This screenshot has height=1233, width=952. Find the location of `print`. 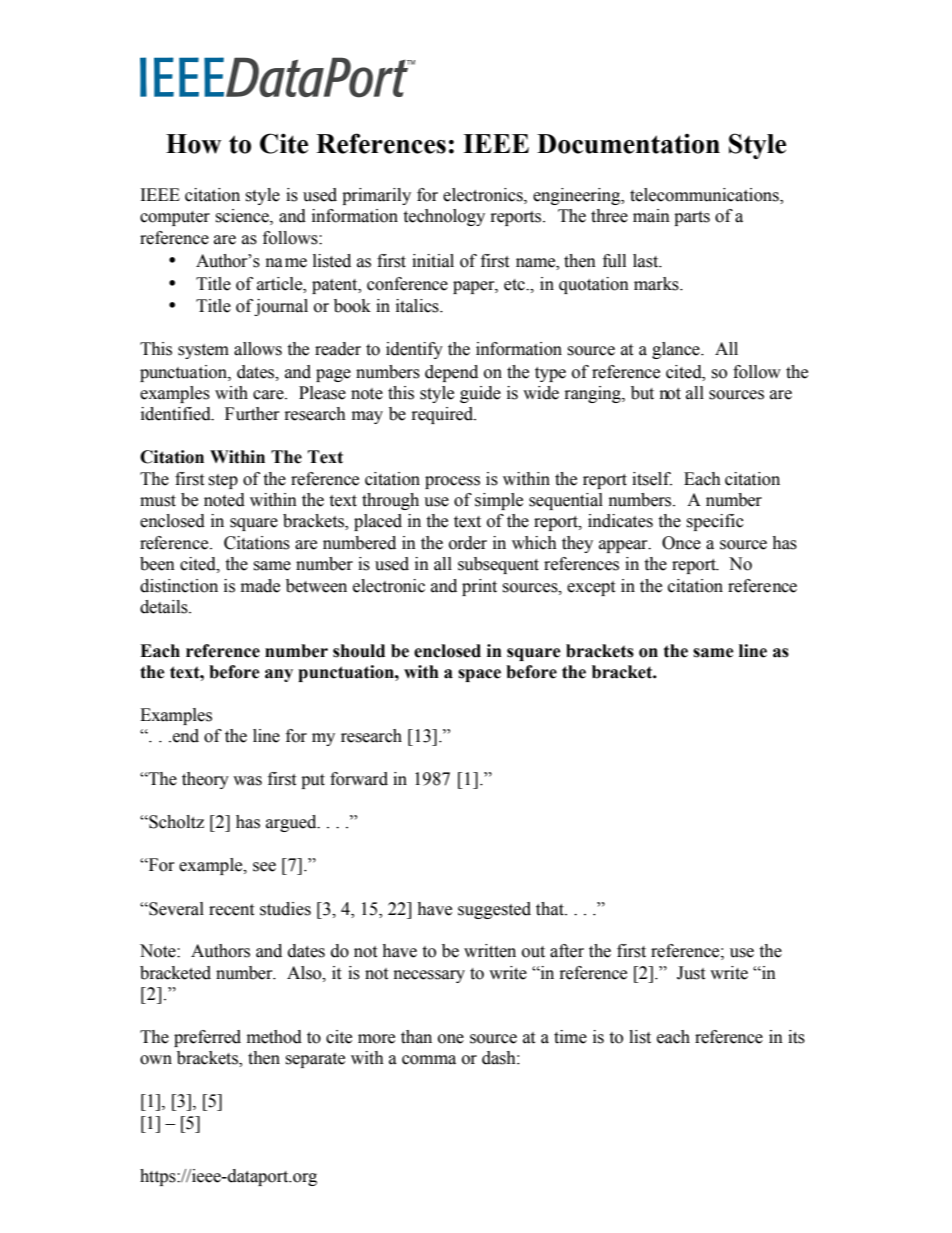

print is located at coordinates (479, 587).
